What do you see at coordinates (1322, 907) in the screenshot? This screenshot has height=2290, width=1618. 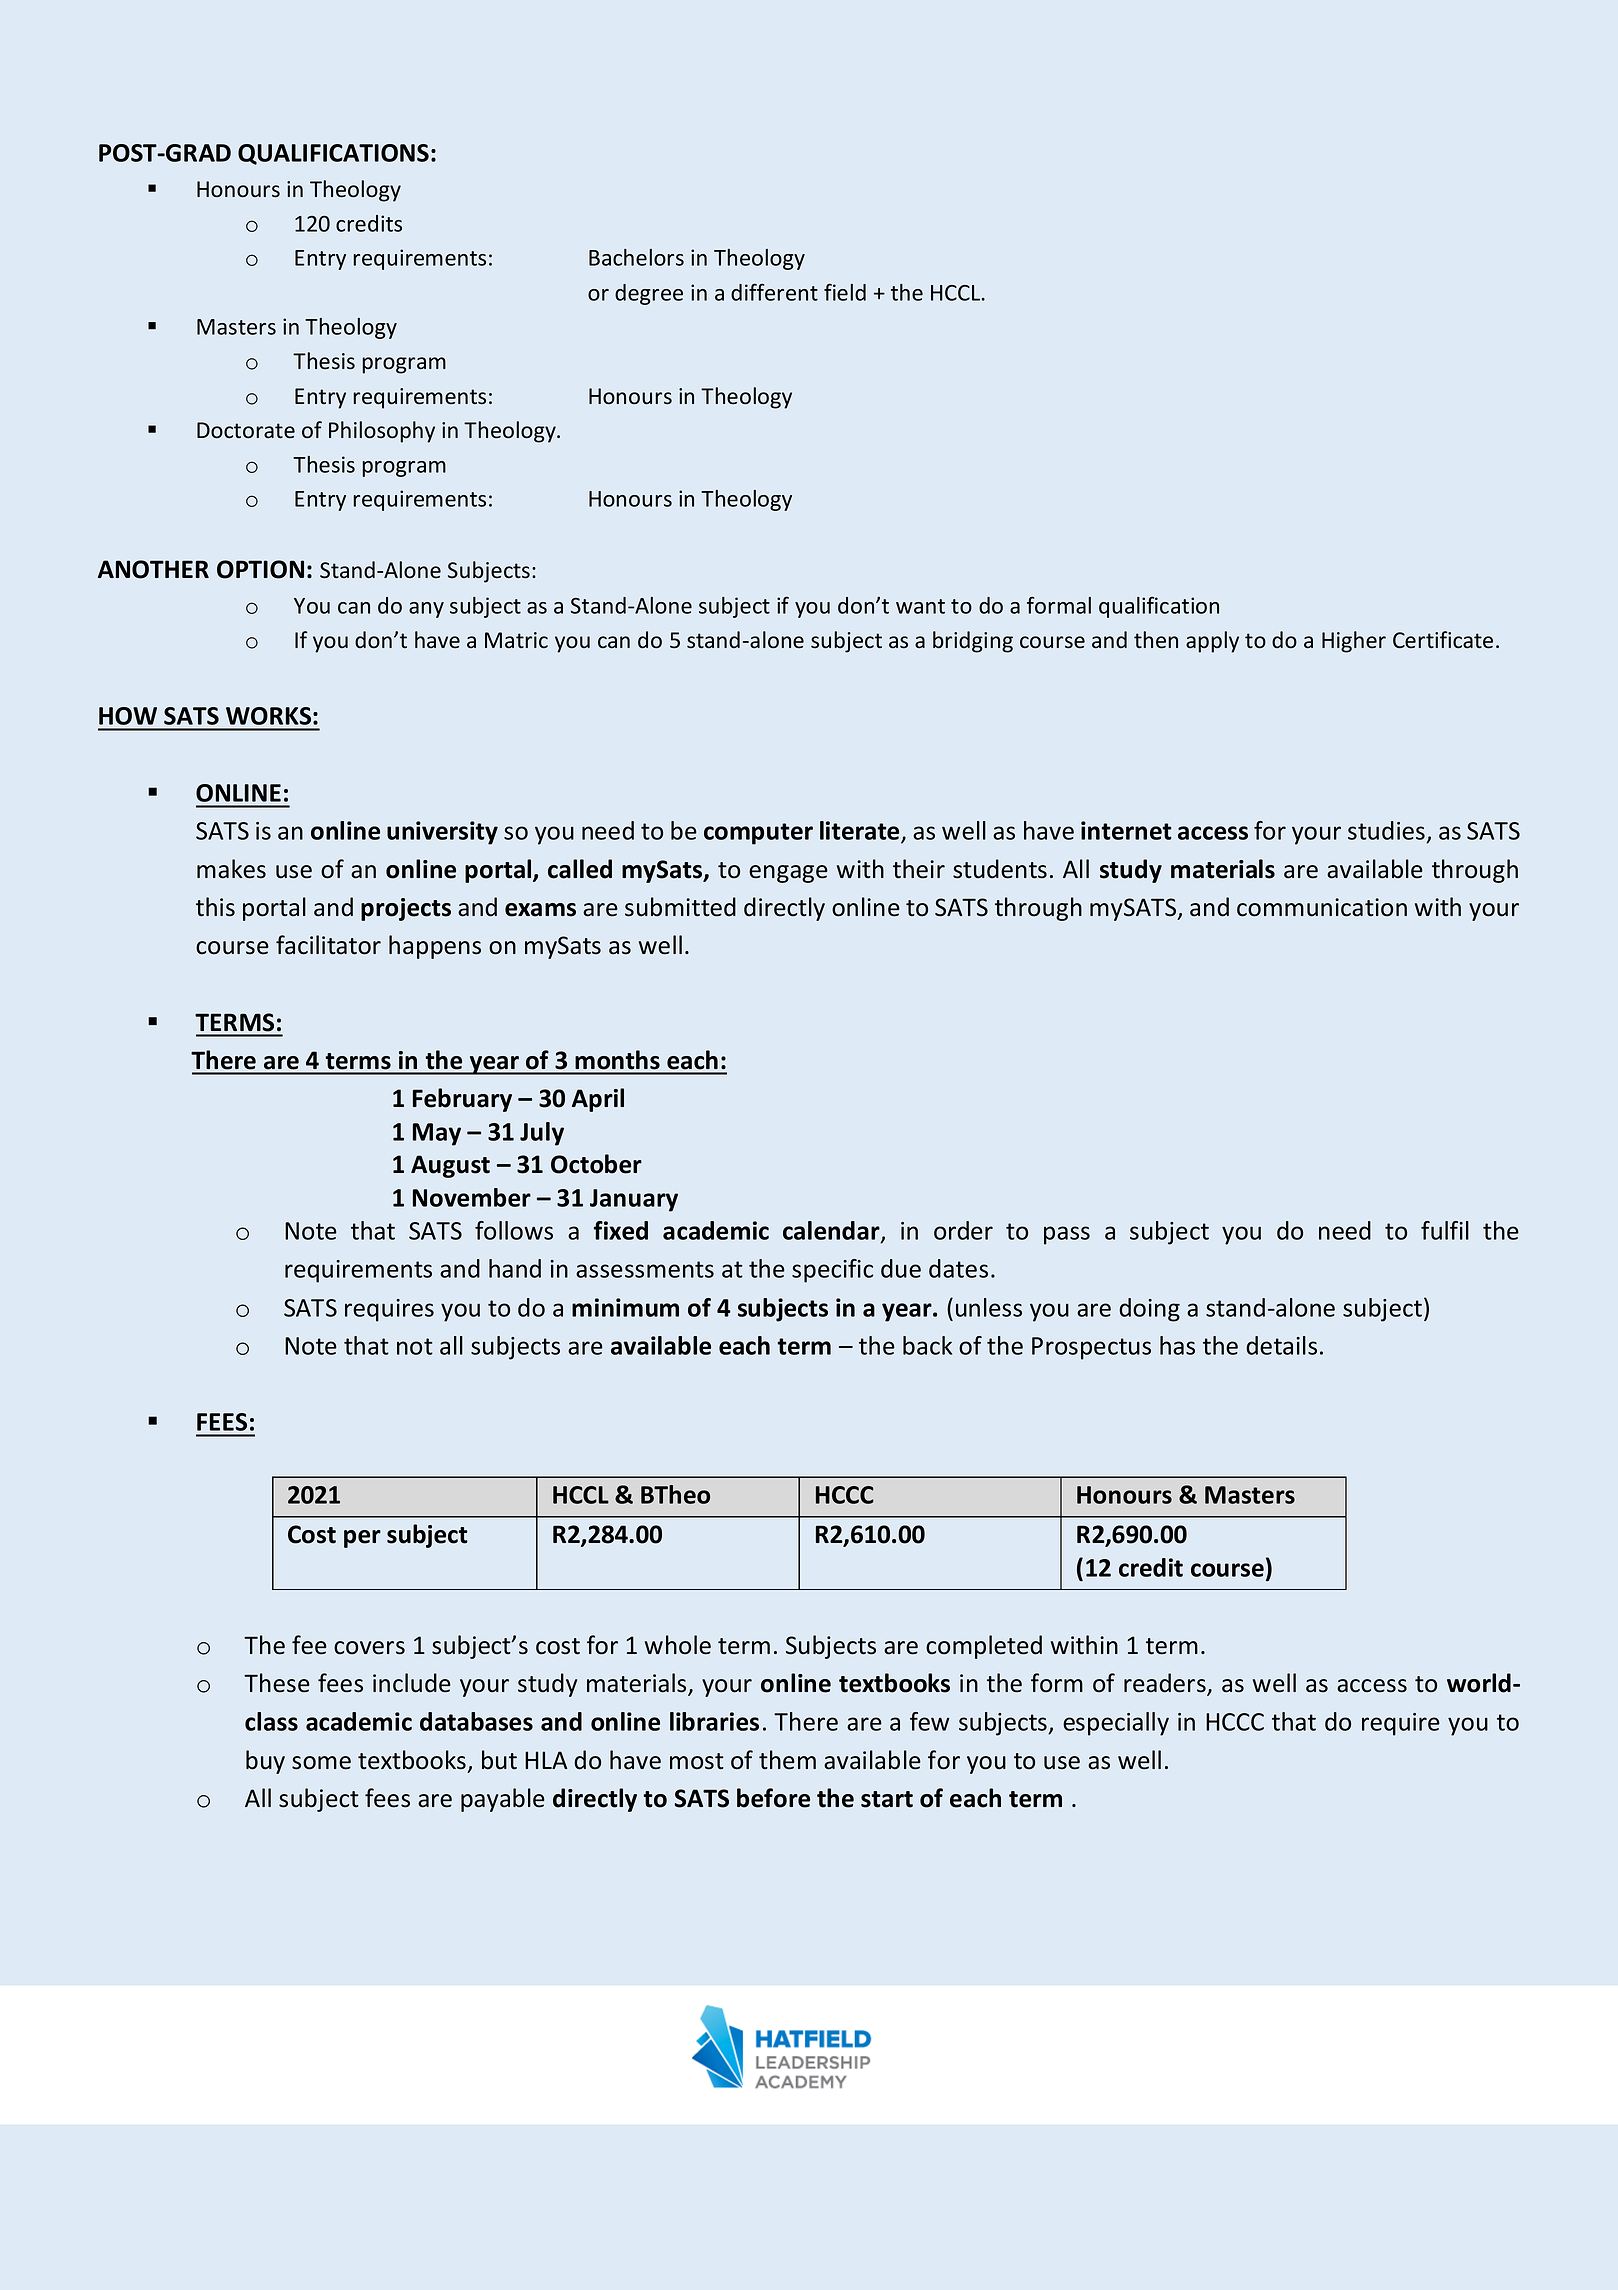 I see `communication` at bounding box center [1322, 907].
